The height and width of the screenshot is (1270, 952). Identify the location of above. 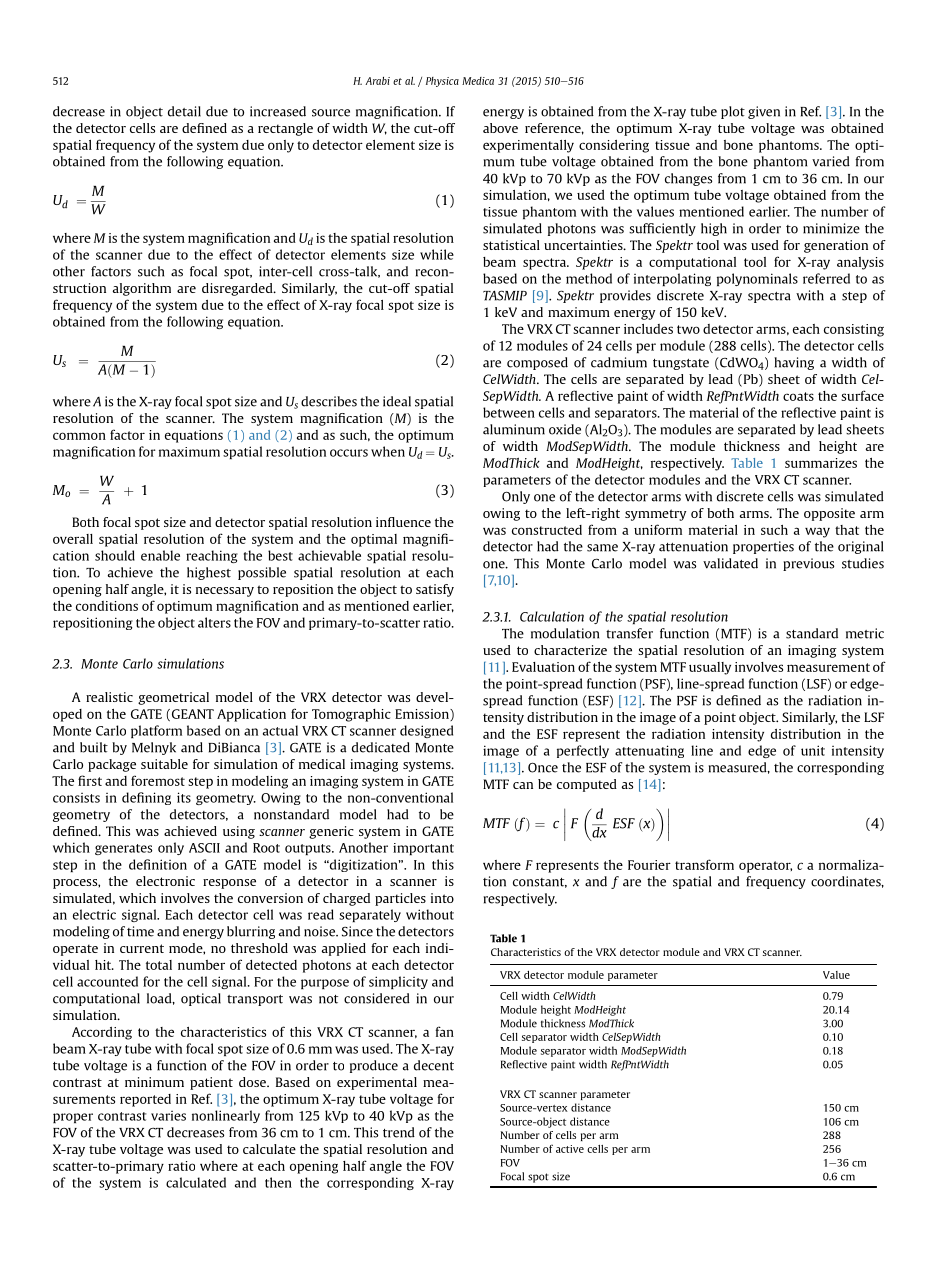
(500, 128).
